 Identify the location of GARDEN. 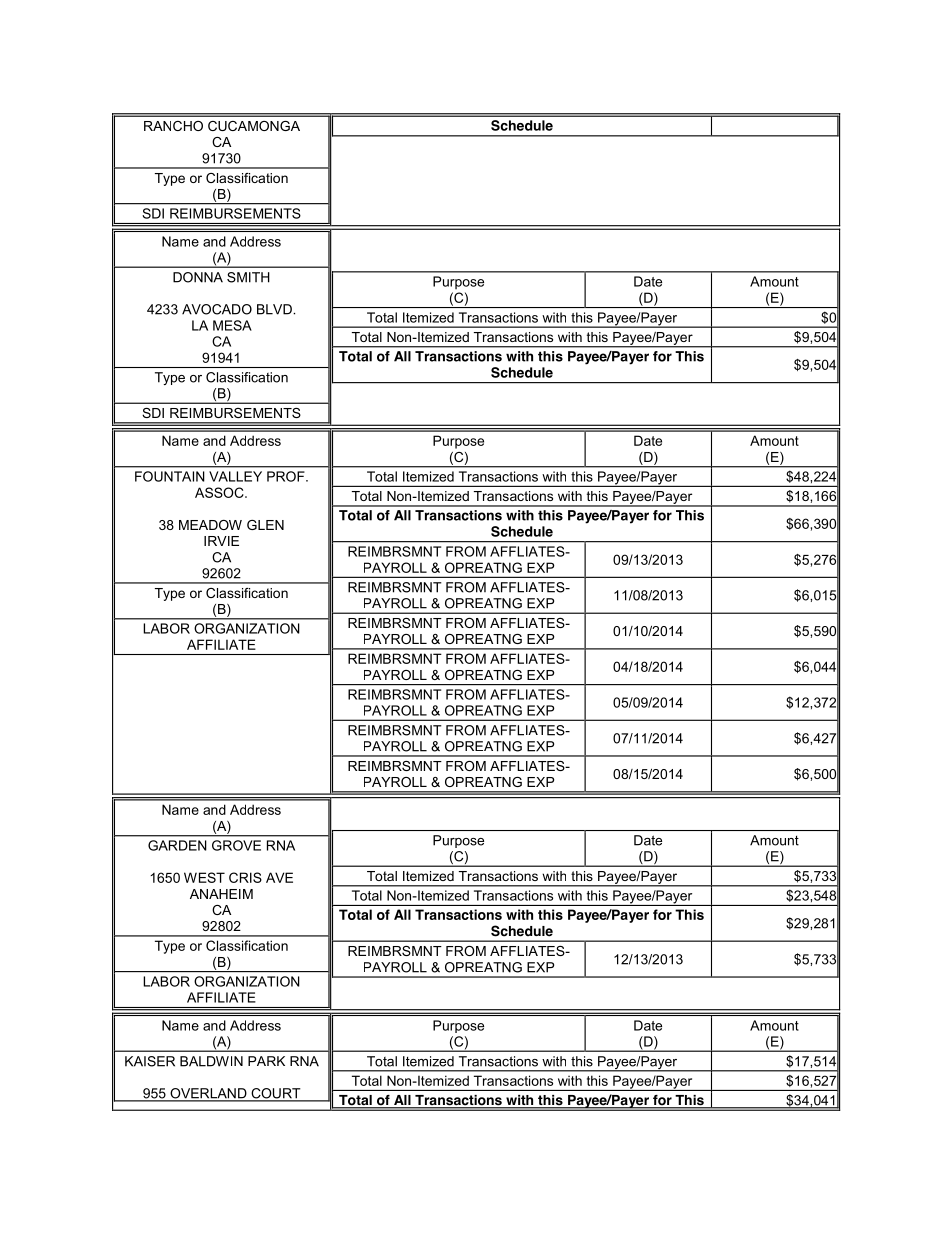
(177, 845).
